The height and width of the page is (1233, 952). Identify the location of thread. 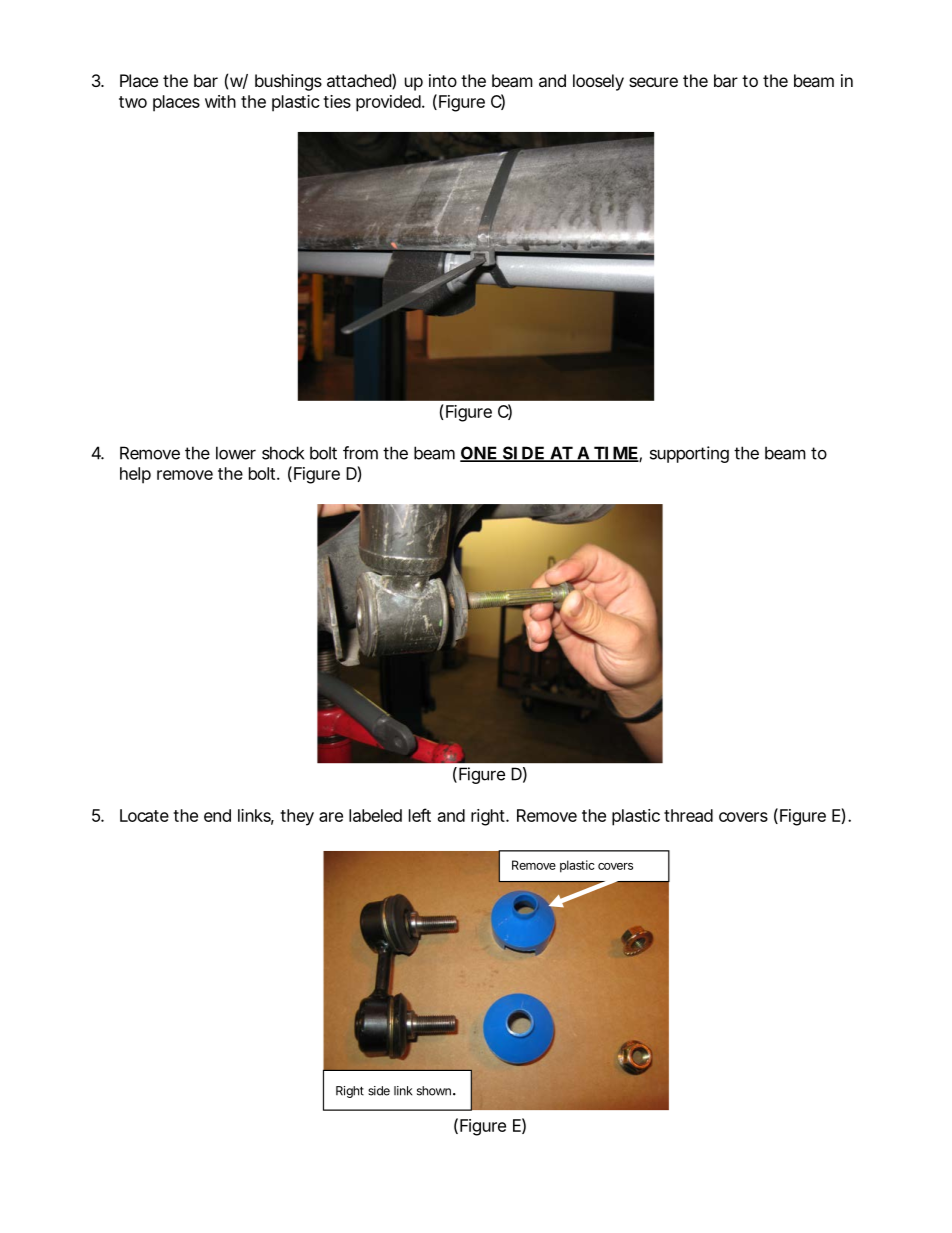
(688, 815).
